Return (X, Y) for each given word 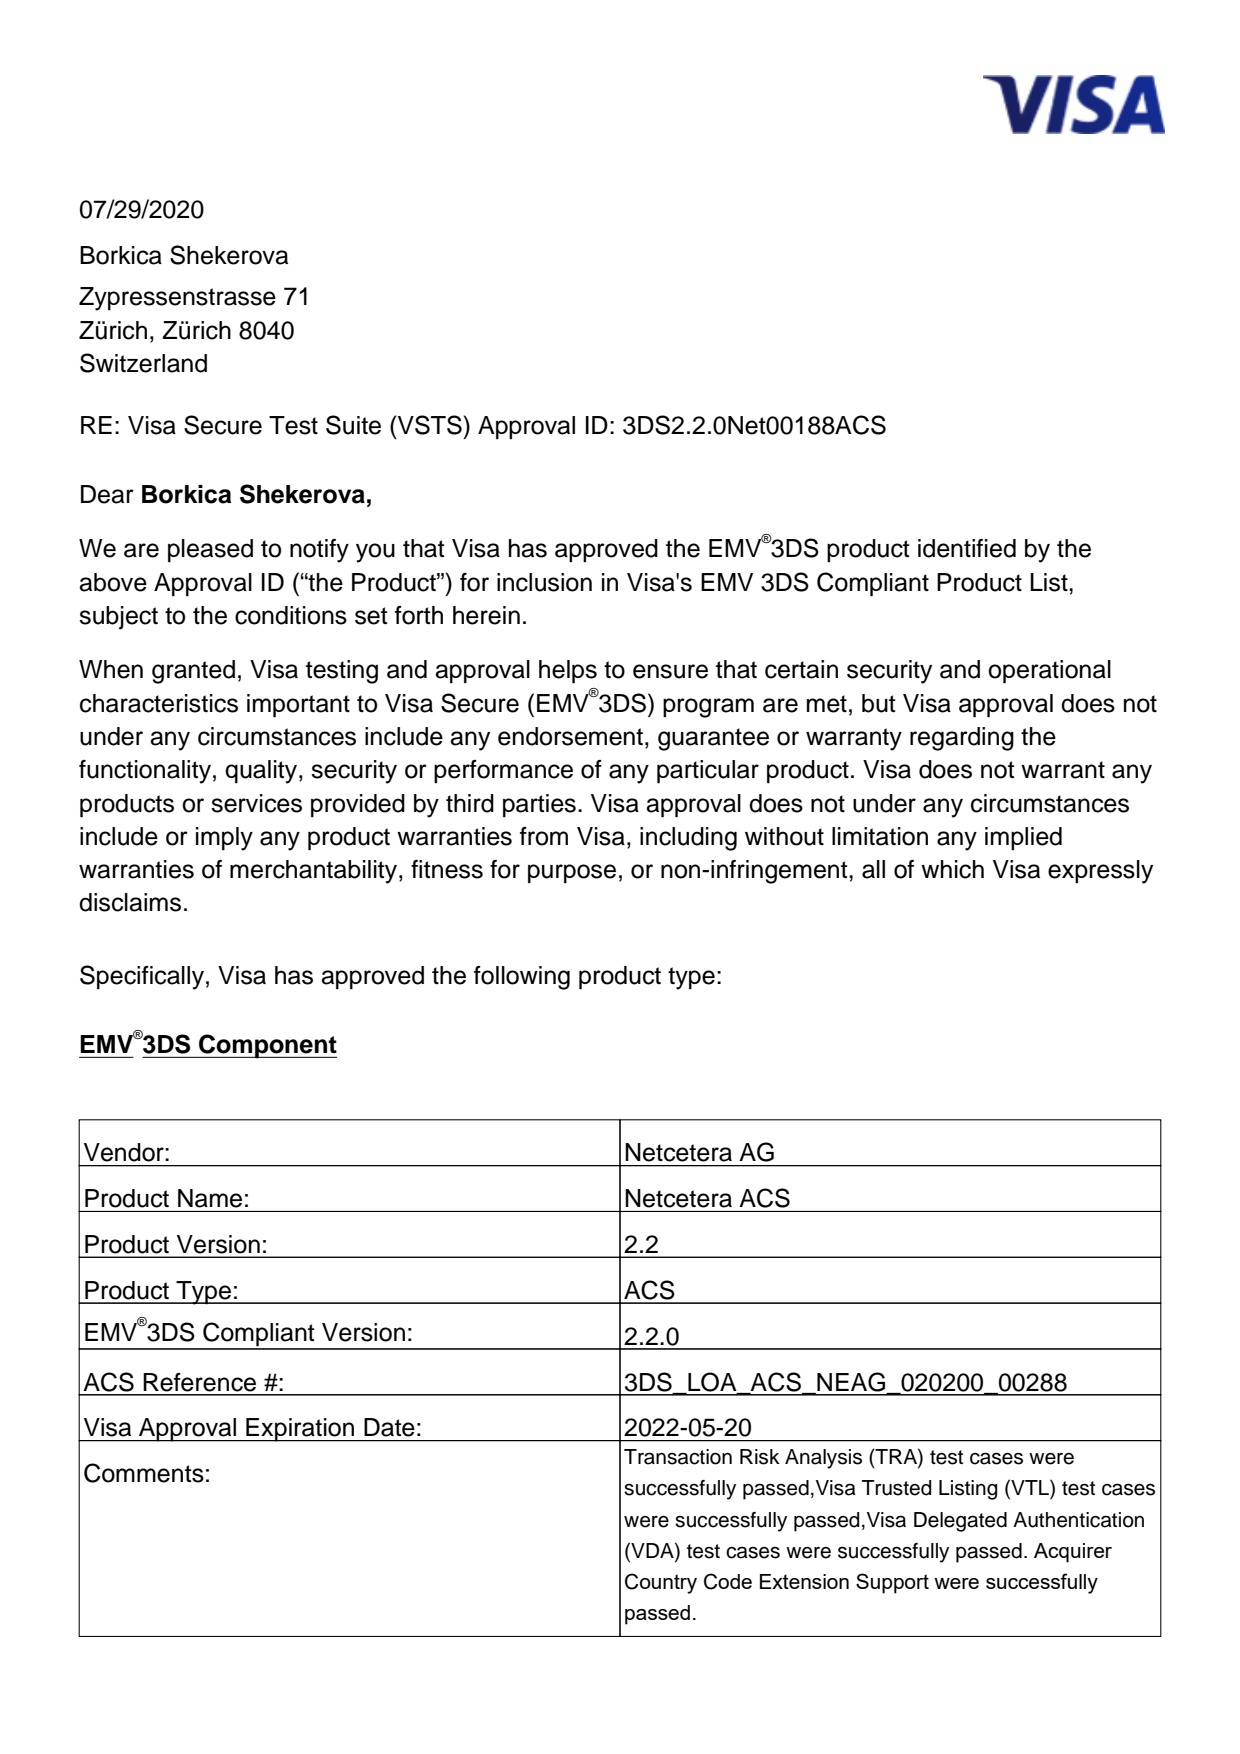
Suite (353, 425)
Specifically (142, 977)
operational (1049, 672)
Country (661, 1583)
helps (568, 672)
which (952, 869)
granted (193, 672)
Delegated (960, 1522)
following (522, 978)
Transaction (678, 1457)
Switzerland (143, 363)
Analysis (823, 1459)
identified (967, 548)
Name (210, 1198)
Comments (144, 1473)
